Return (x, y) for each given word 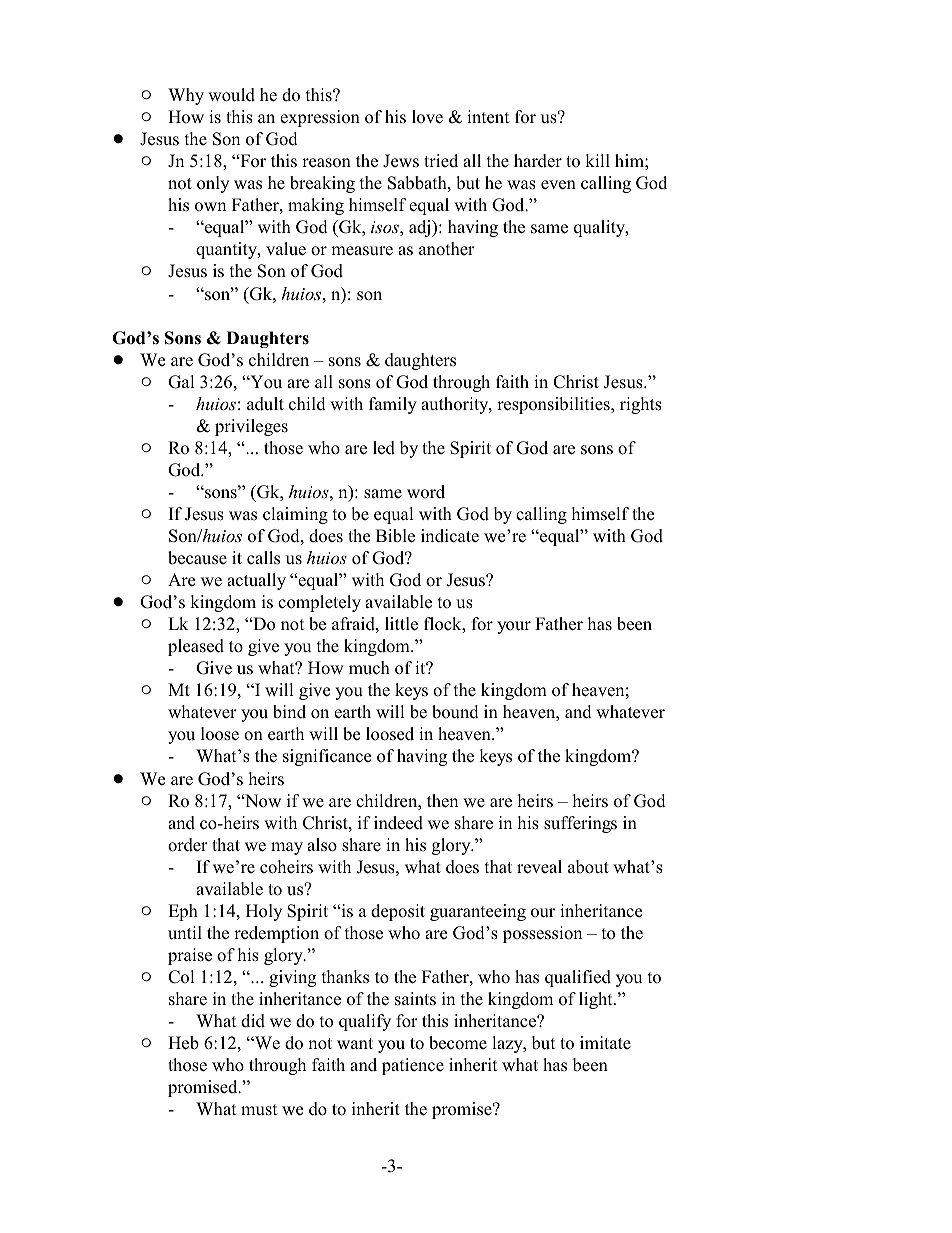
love (427, 117)
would (231, 95)
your (514, 627)
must (259, 1110)
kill (597, 160)
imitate (605, 1042)
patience (413, 1066)
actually (256, 581)
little (401, 624)
